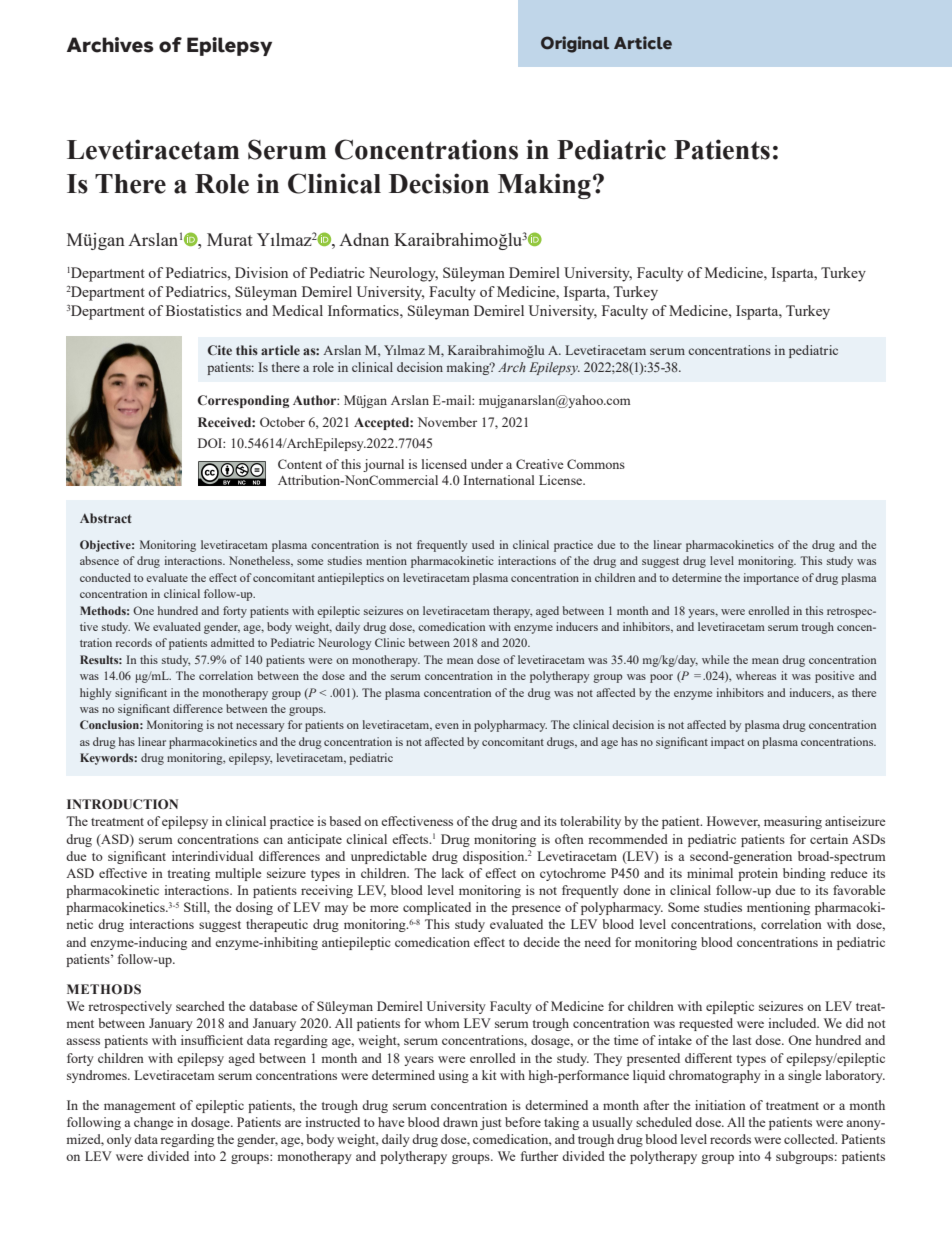 This screenshot has width=952, height=1240. What do you see at coordinates (727, 743) in the screenshot?
I see `impact` at bounding box center [727, 743].
